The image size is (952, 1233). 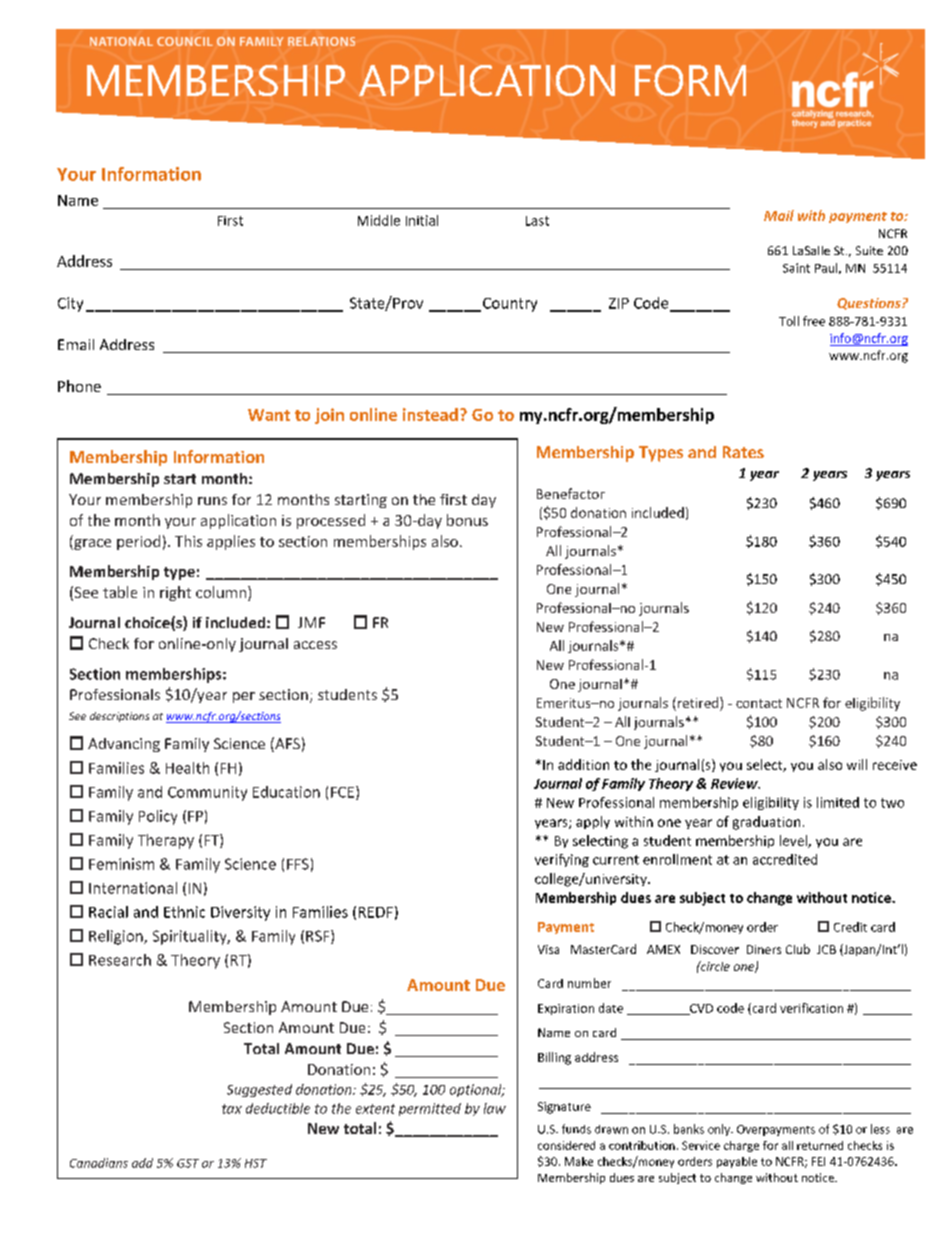 What do you see at coordinates (583, 764) in the image?
I see `addition` at bounding box center [583, 764].
